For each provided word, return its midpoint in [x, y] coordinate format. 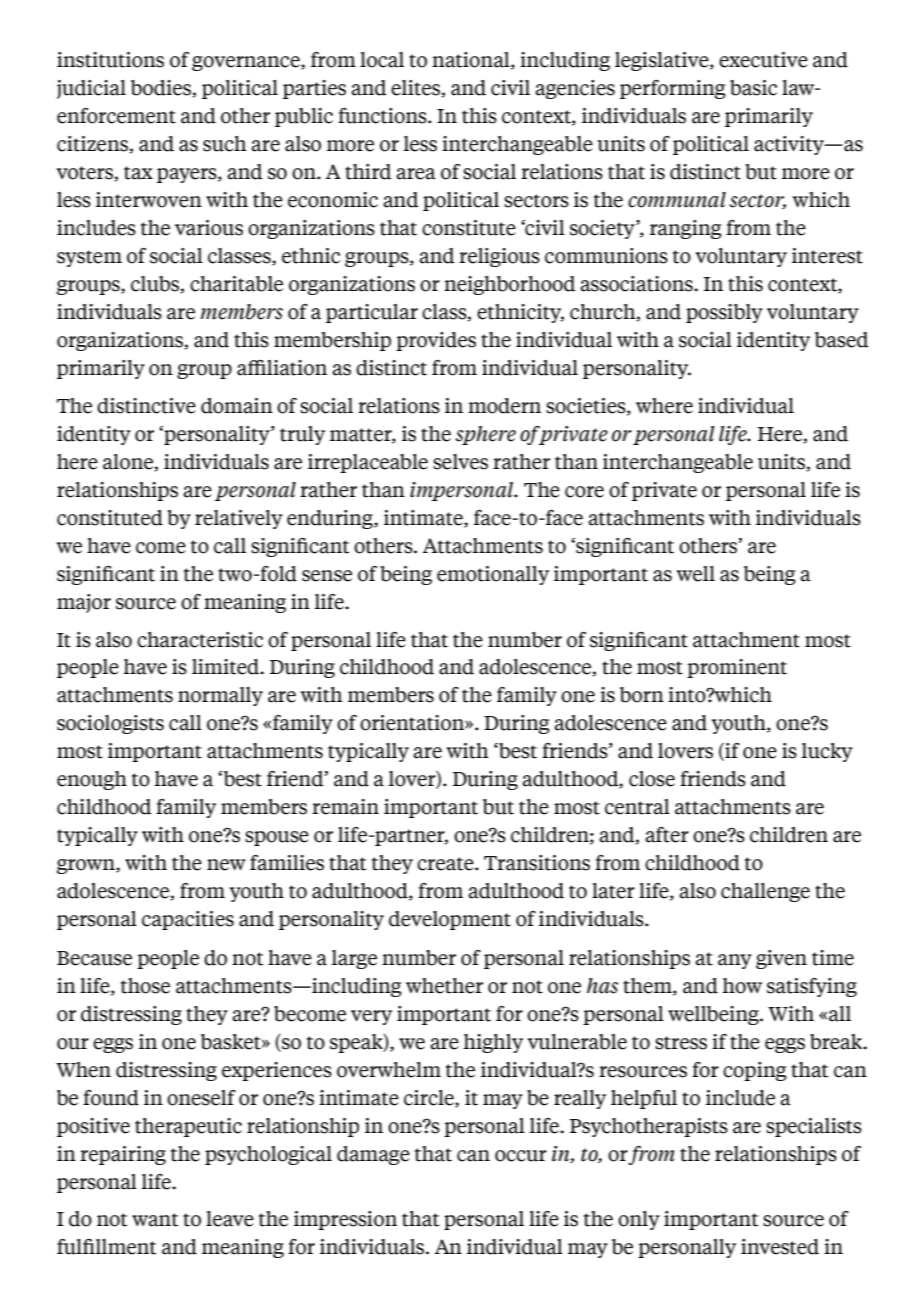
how [742, 986]
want [155, 1220]
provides [436, 341]
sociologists [110, 724]
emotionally [493, 575]
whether [444, 986]
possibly [724, 313]
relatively [239, 519]
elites [416, 88]
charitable [236, 284]
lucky [827, 752]
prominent [737, 668]
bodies [162, 88]
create [446, 864]
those [145, 986]
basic [753, 88]
